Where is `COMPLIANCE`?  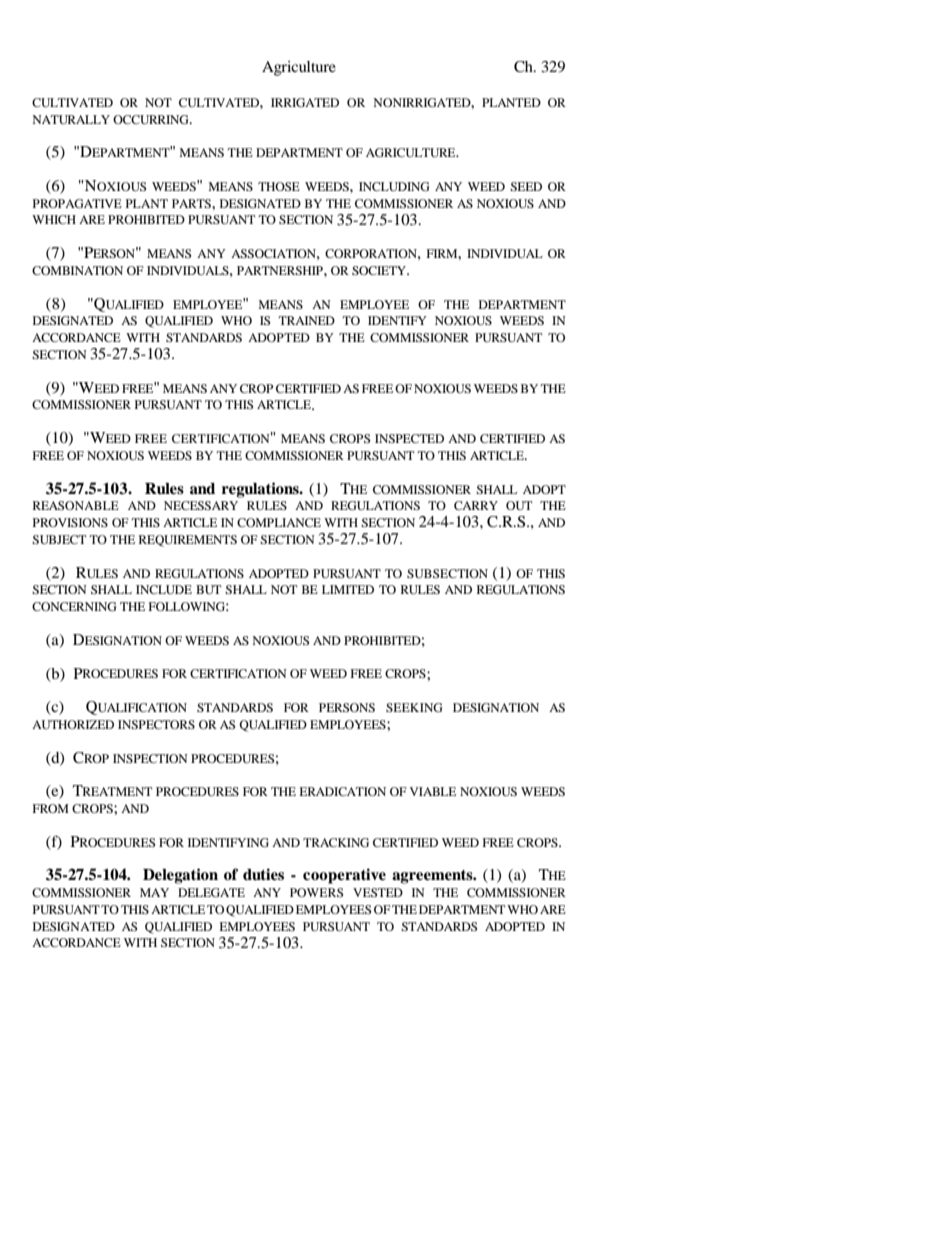
COMPLIANCE is located at coordinates (279, 522).
